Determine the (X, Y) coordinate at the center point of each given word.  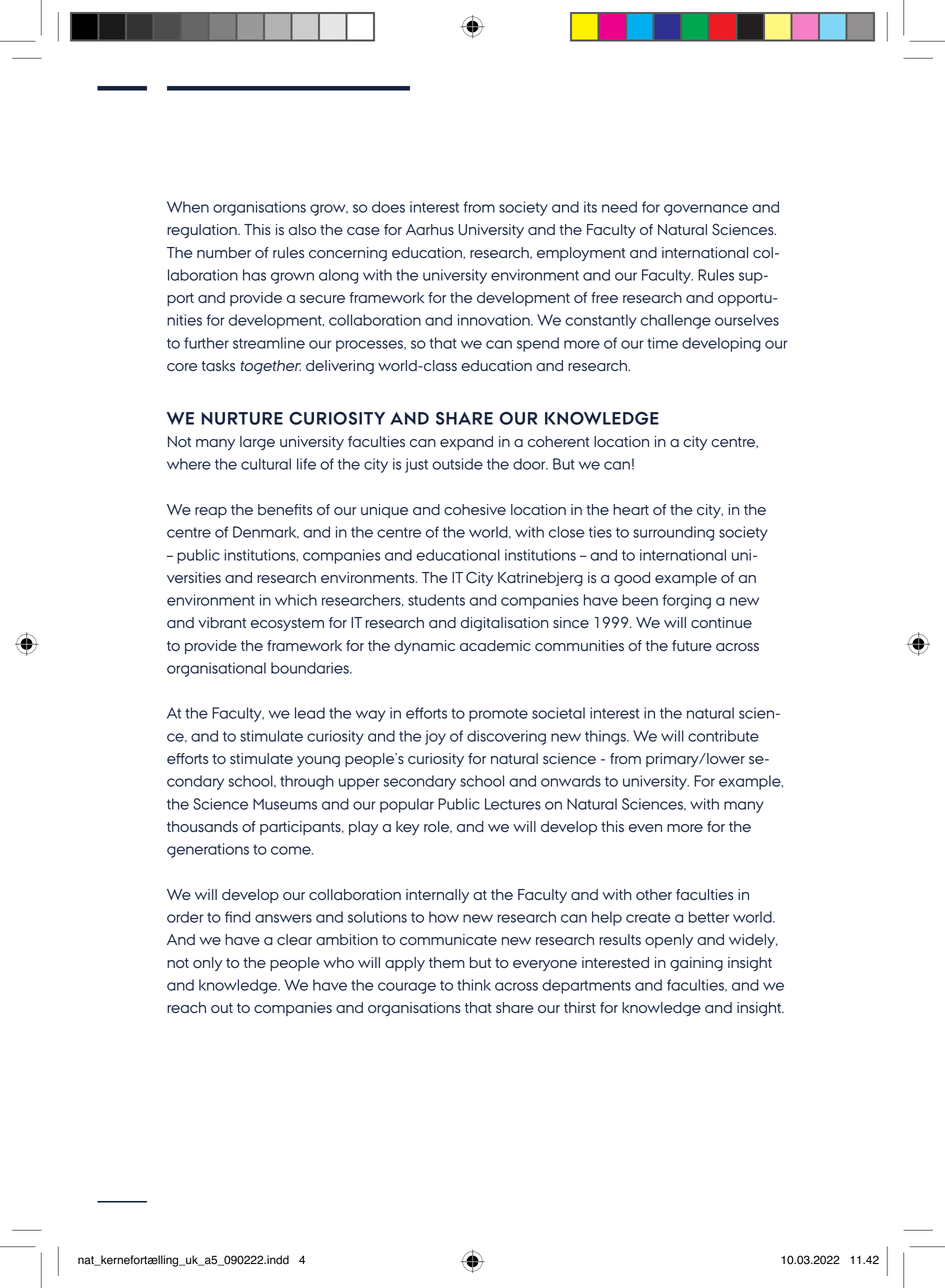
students (436, 600)
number (224, 252)
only (207, 964)
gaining (696, 964)
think (474, 985)
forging (687, 601)
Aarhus (430, 229)
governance (706, 210)
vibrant (222, 622)
